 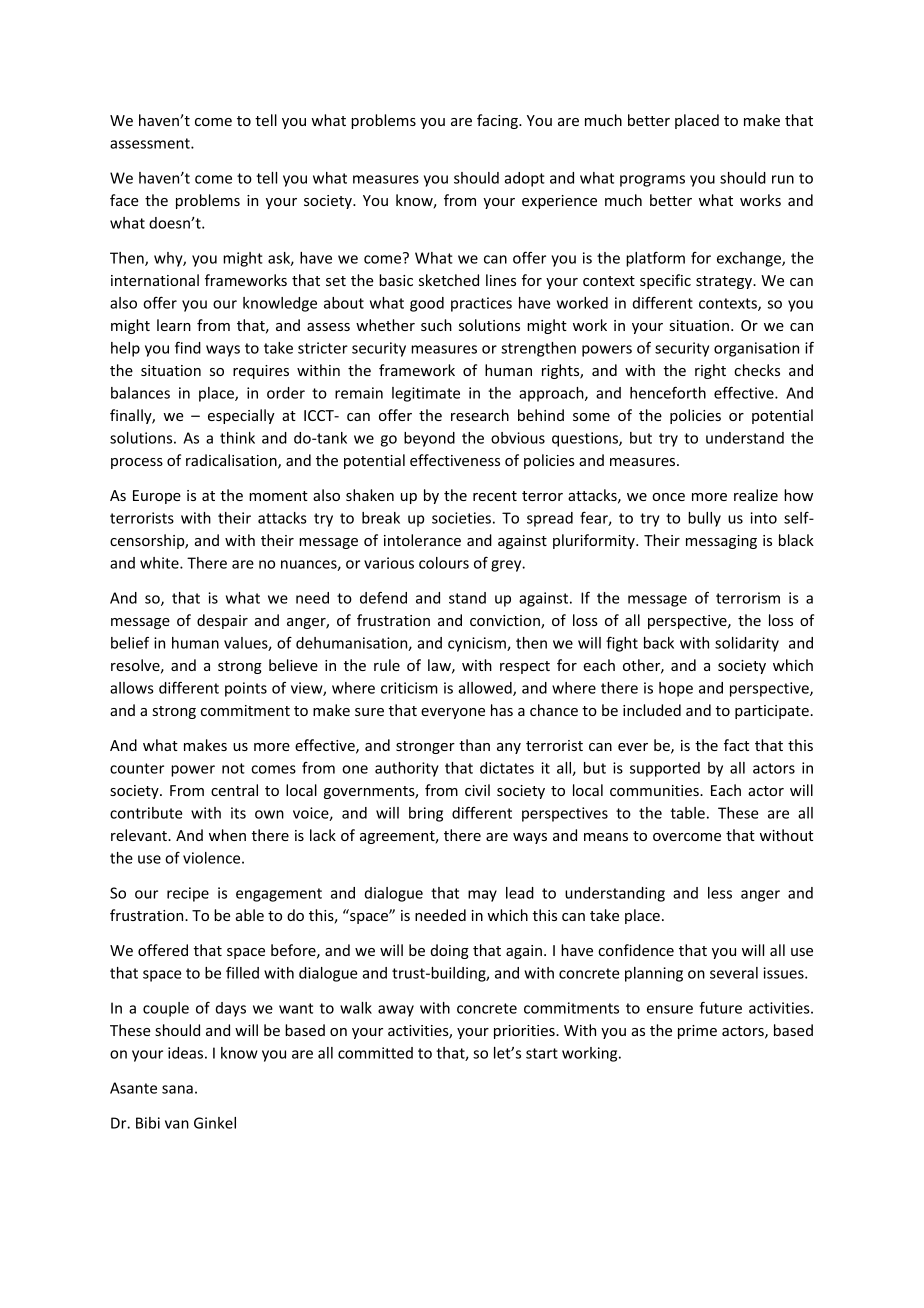 What do you see at coordinates (542, 1053) in the document?
I see `start` at bounding box center [542, 1053].
